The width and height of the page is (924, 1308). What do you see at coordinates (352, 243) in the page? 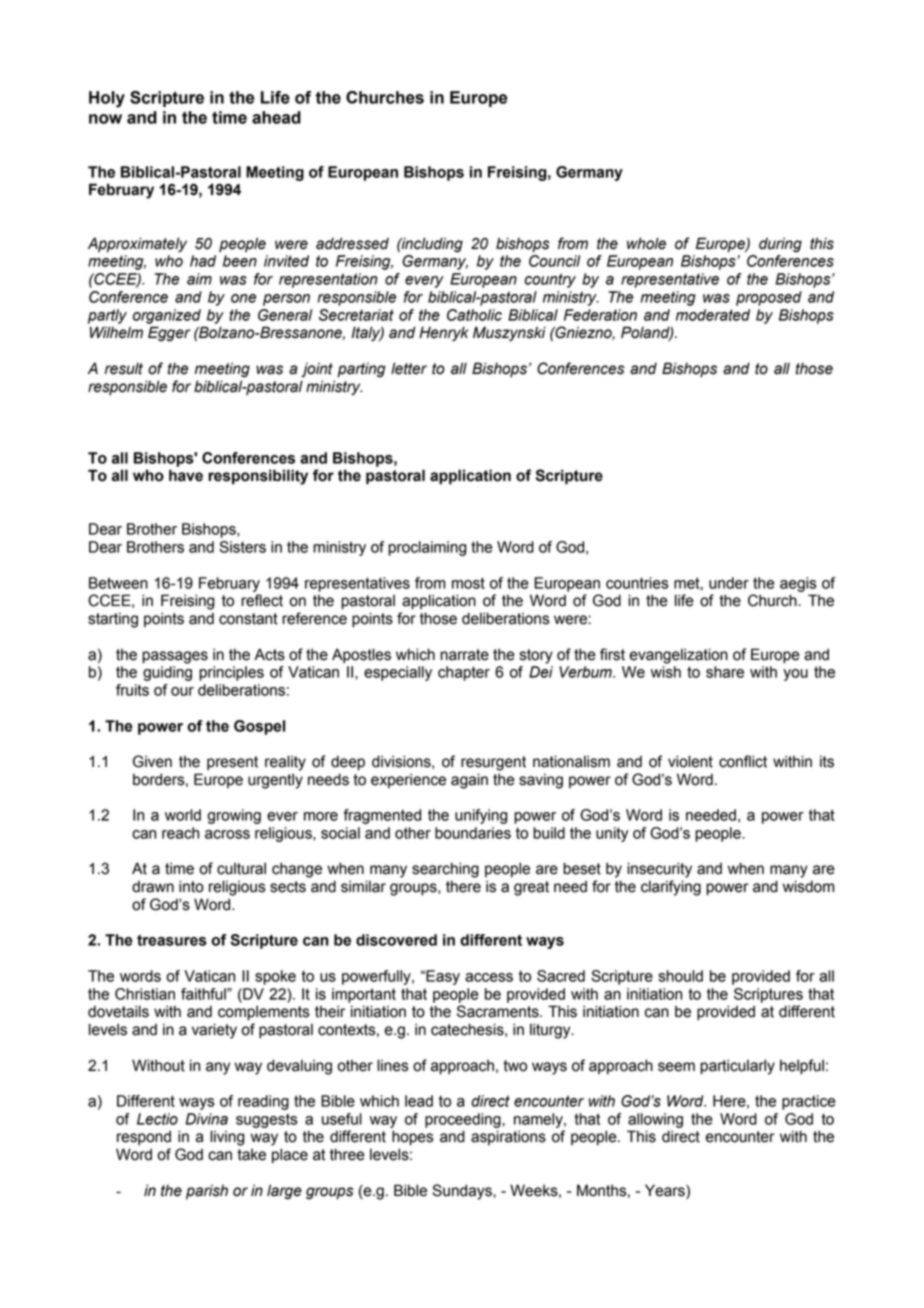
I see `addressed` at bounding box center [352, 243].
